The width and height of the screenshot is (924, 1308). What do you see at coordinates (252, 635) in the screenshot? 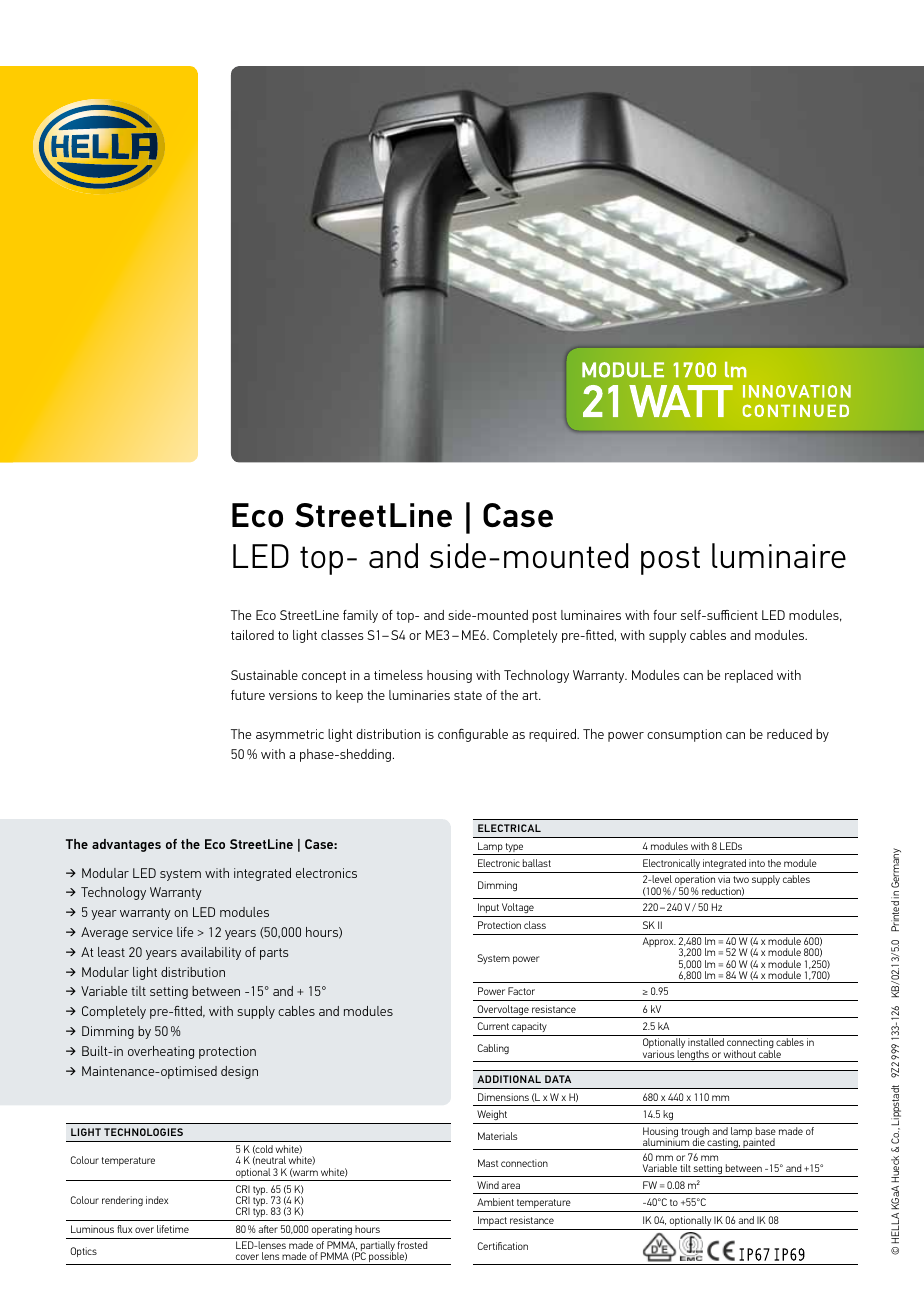
I see `tailored` at bounding box center [252, 635].
